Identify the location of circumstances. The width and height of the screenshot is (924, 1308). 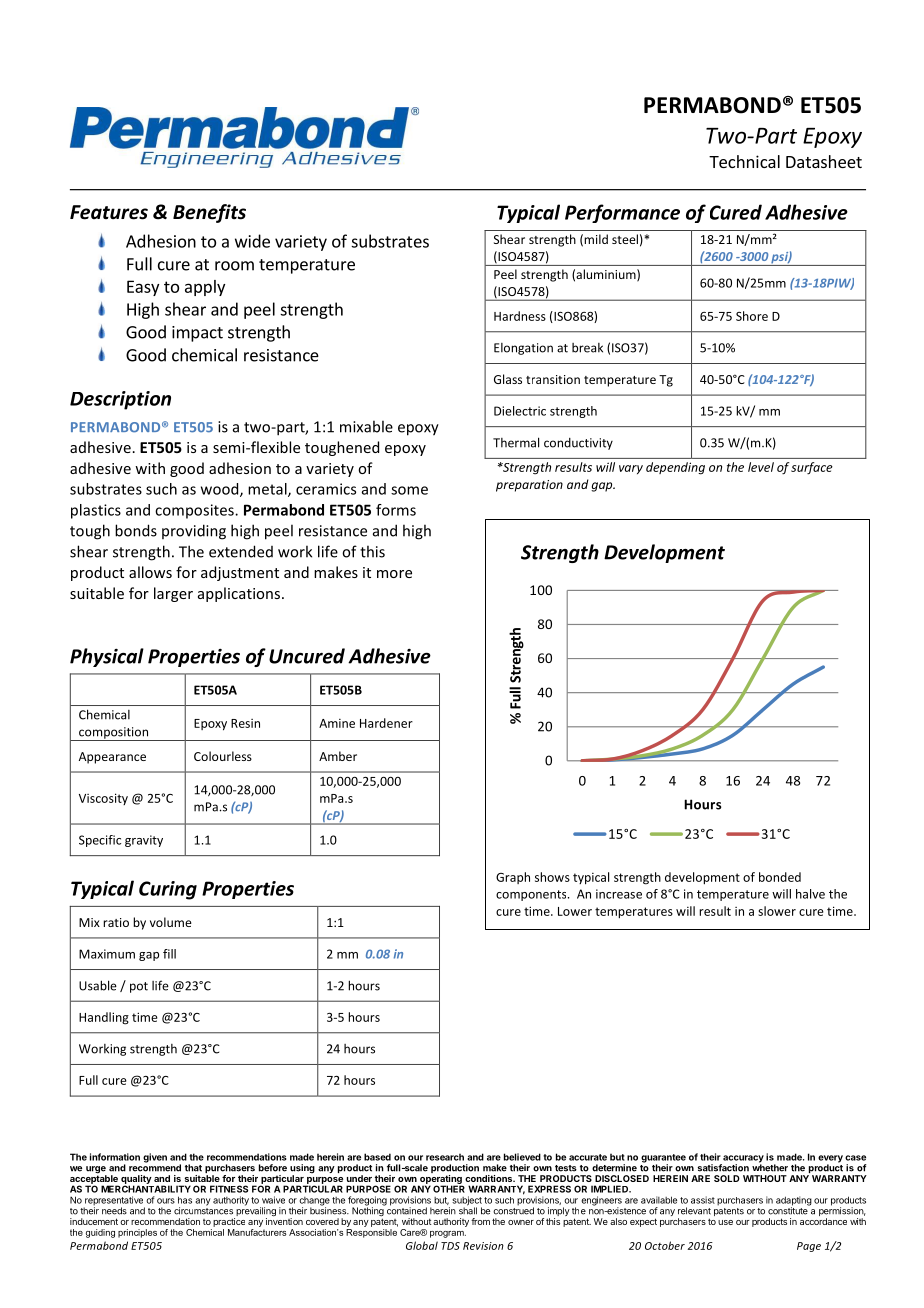
(203, 1210).
